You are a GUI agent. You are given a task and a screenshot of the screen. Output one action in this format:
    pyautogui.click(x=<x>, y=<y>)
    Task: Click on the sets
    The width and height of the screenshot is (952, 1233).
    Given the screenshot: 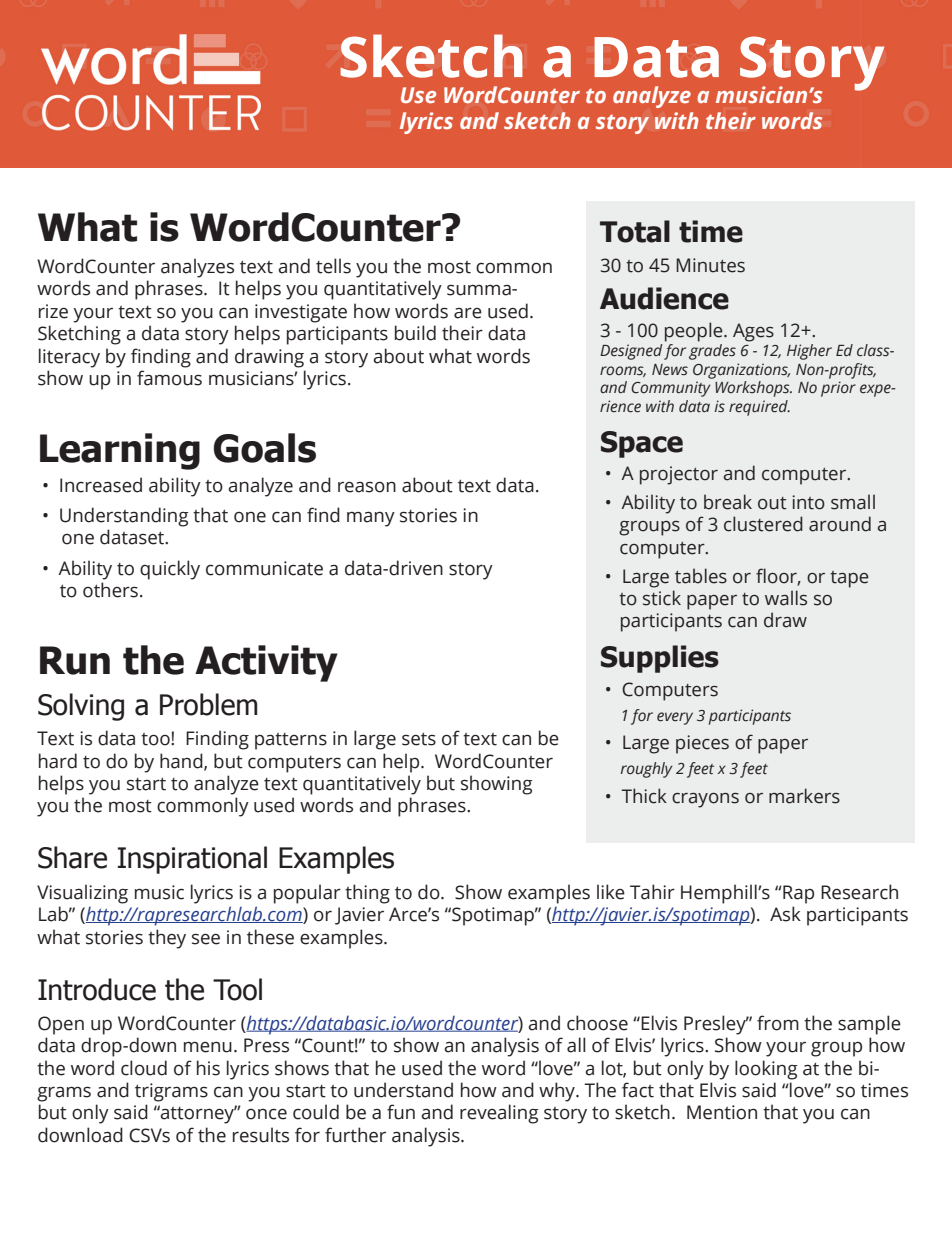 What is the action you would take?
    pyautogui.click(x=419, y=739)
